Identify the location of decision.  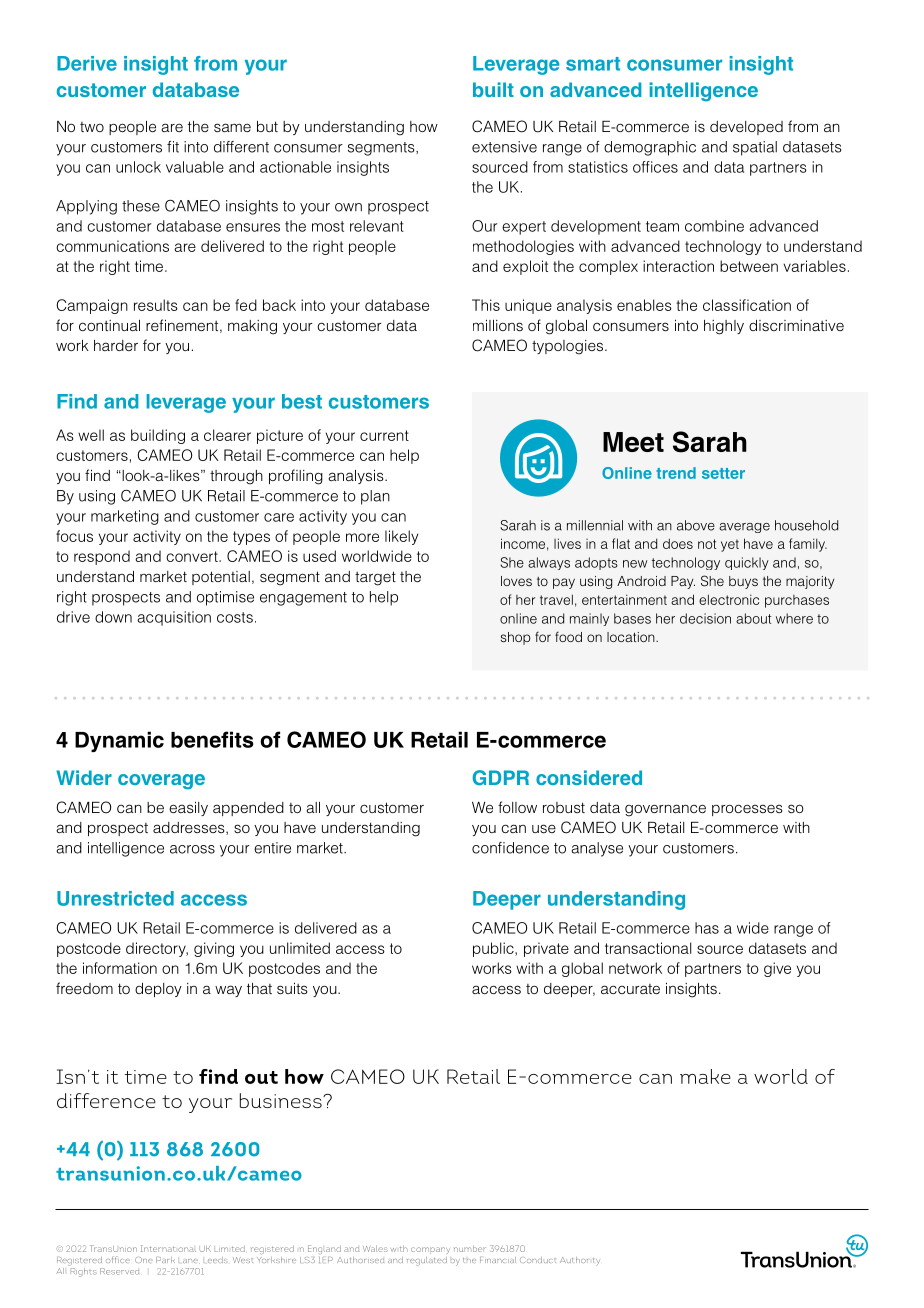
(705, 618).
